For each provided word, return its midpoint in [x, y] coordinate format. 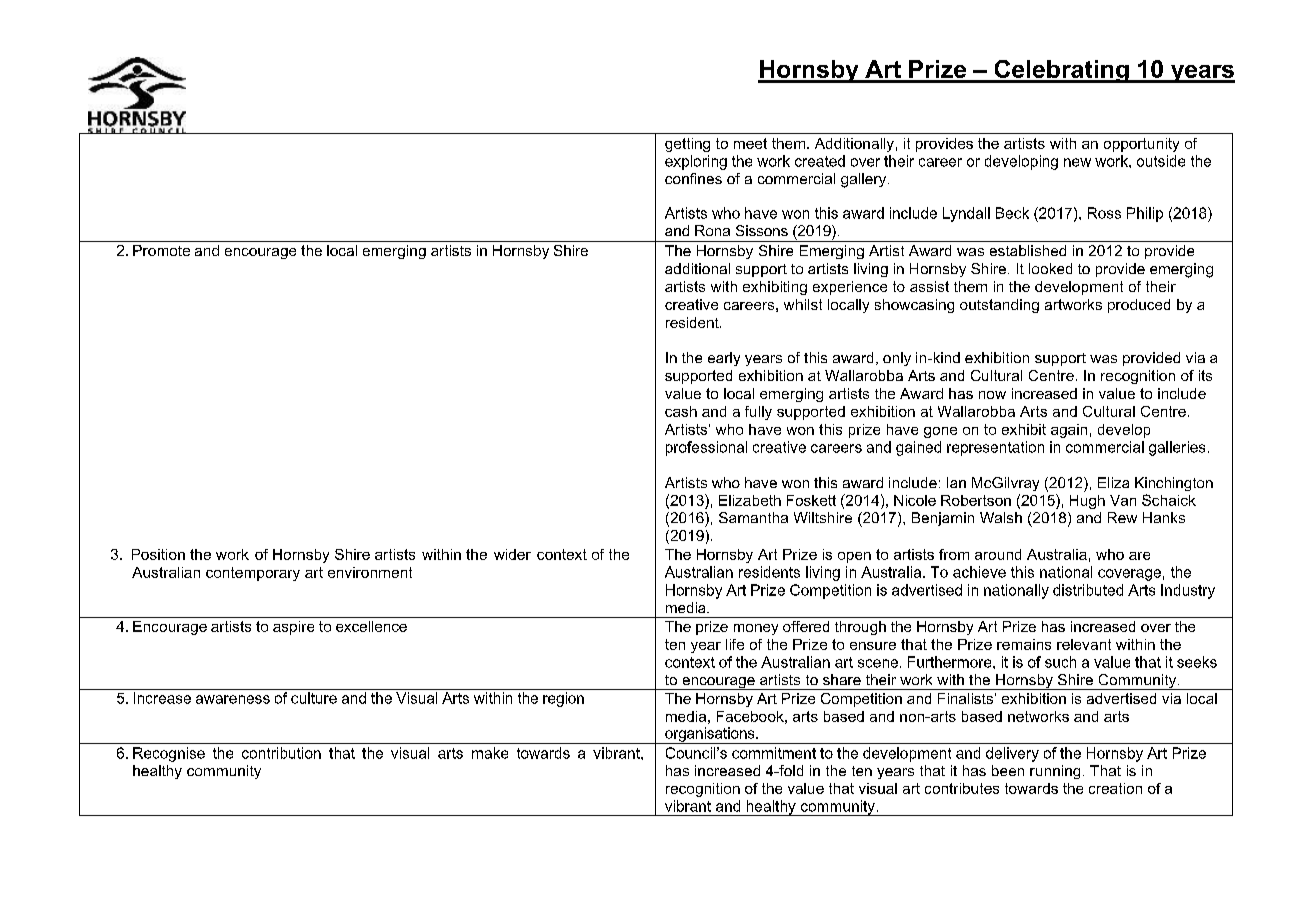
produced [1139, 306]
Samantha [753, 517]
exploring [696, 162]
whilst [803, 304]
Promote [161, 250]
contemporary [253, 574]
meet [750, 143]
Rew [1122, 517]
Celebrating [1061, 71]
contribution [281, 753]
